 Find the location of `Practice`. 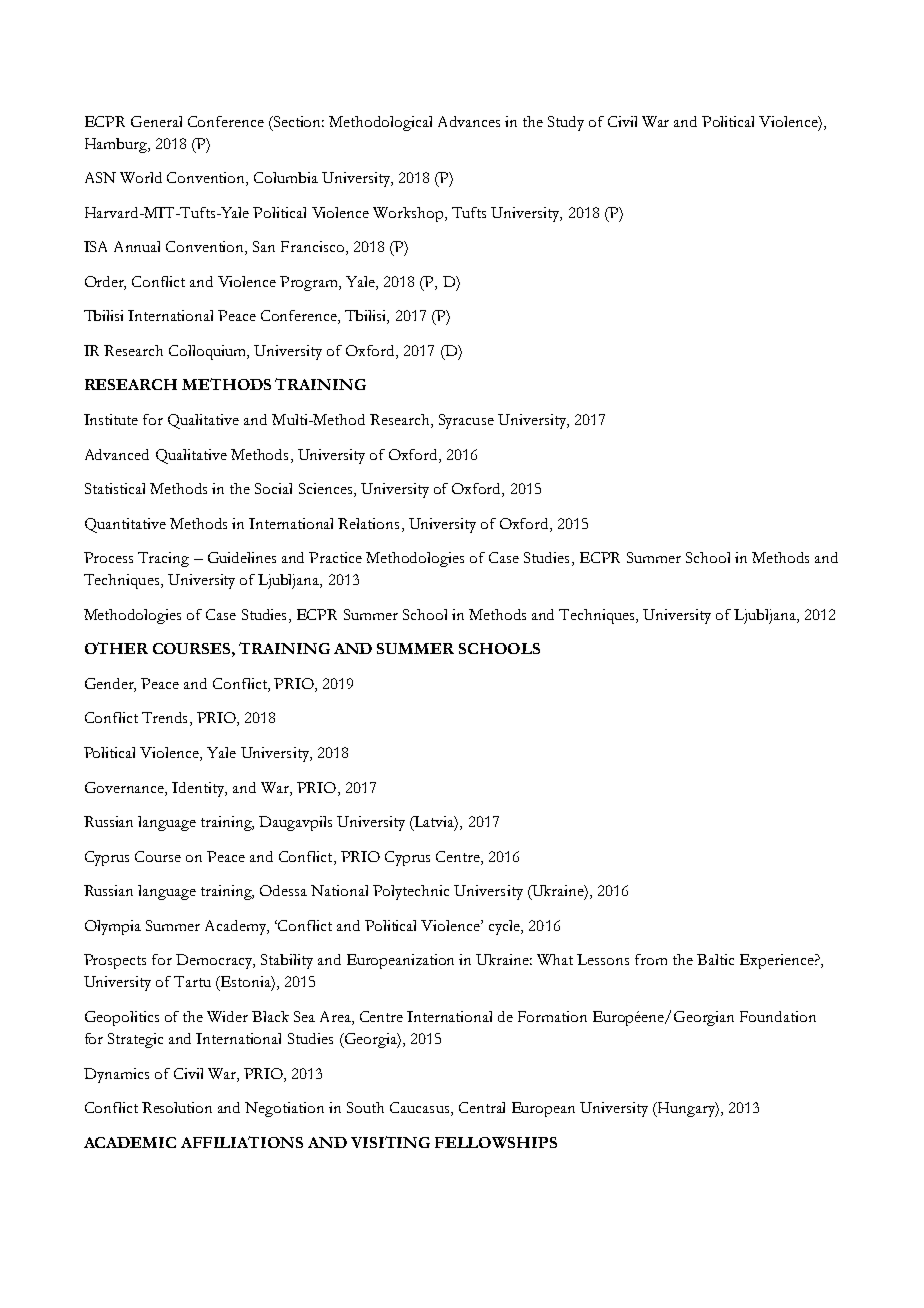

Practice is located at coordinates (335, 557).
